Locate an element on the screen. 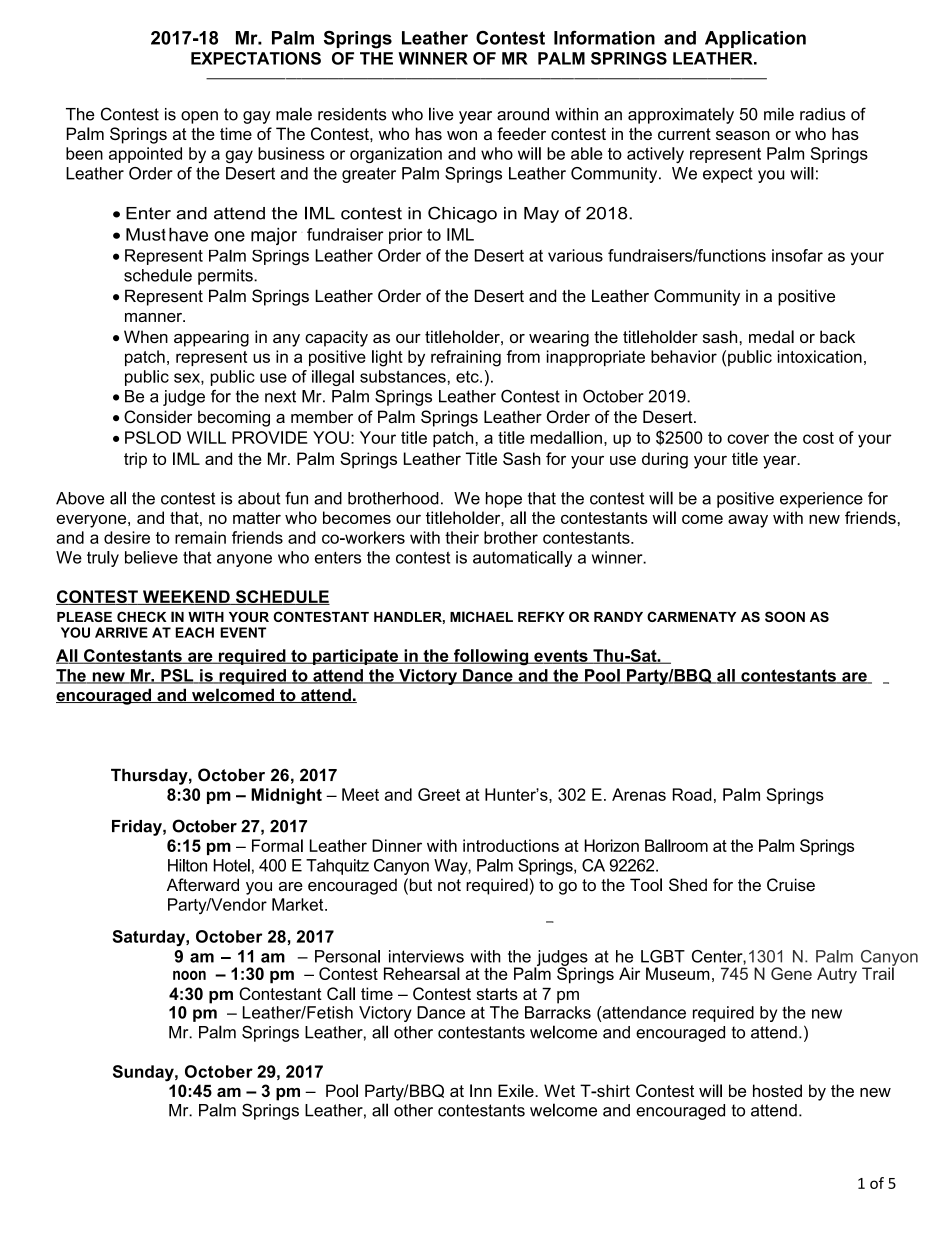 The image size is (952, 1233). open is located at coordinates (199, 117).
